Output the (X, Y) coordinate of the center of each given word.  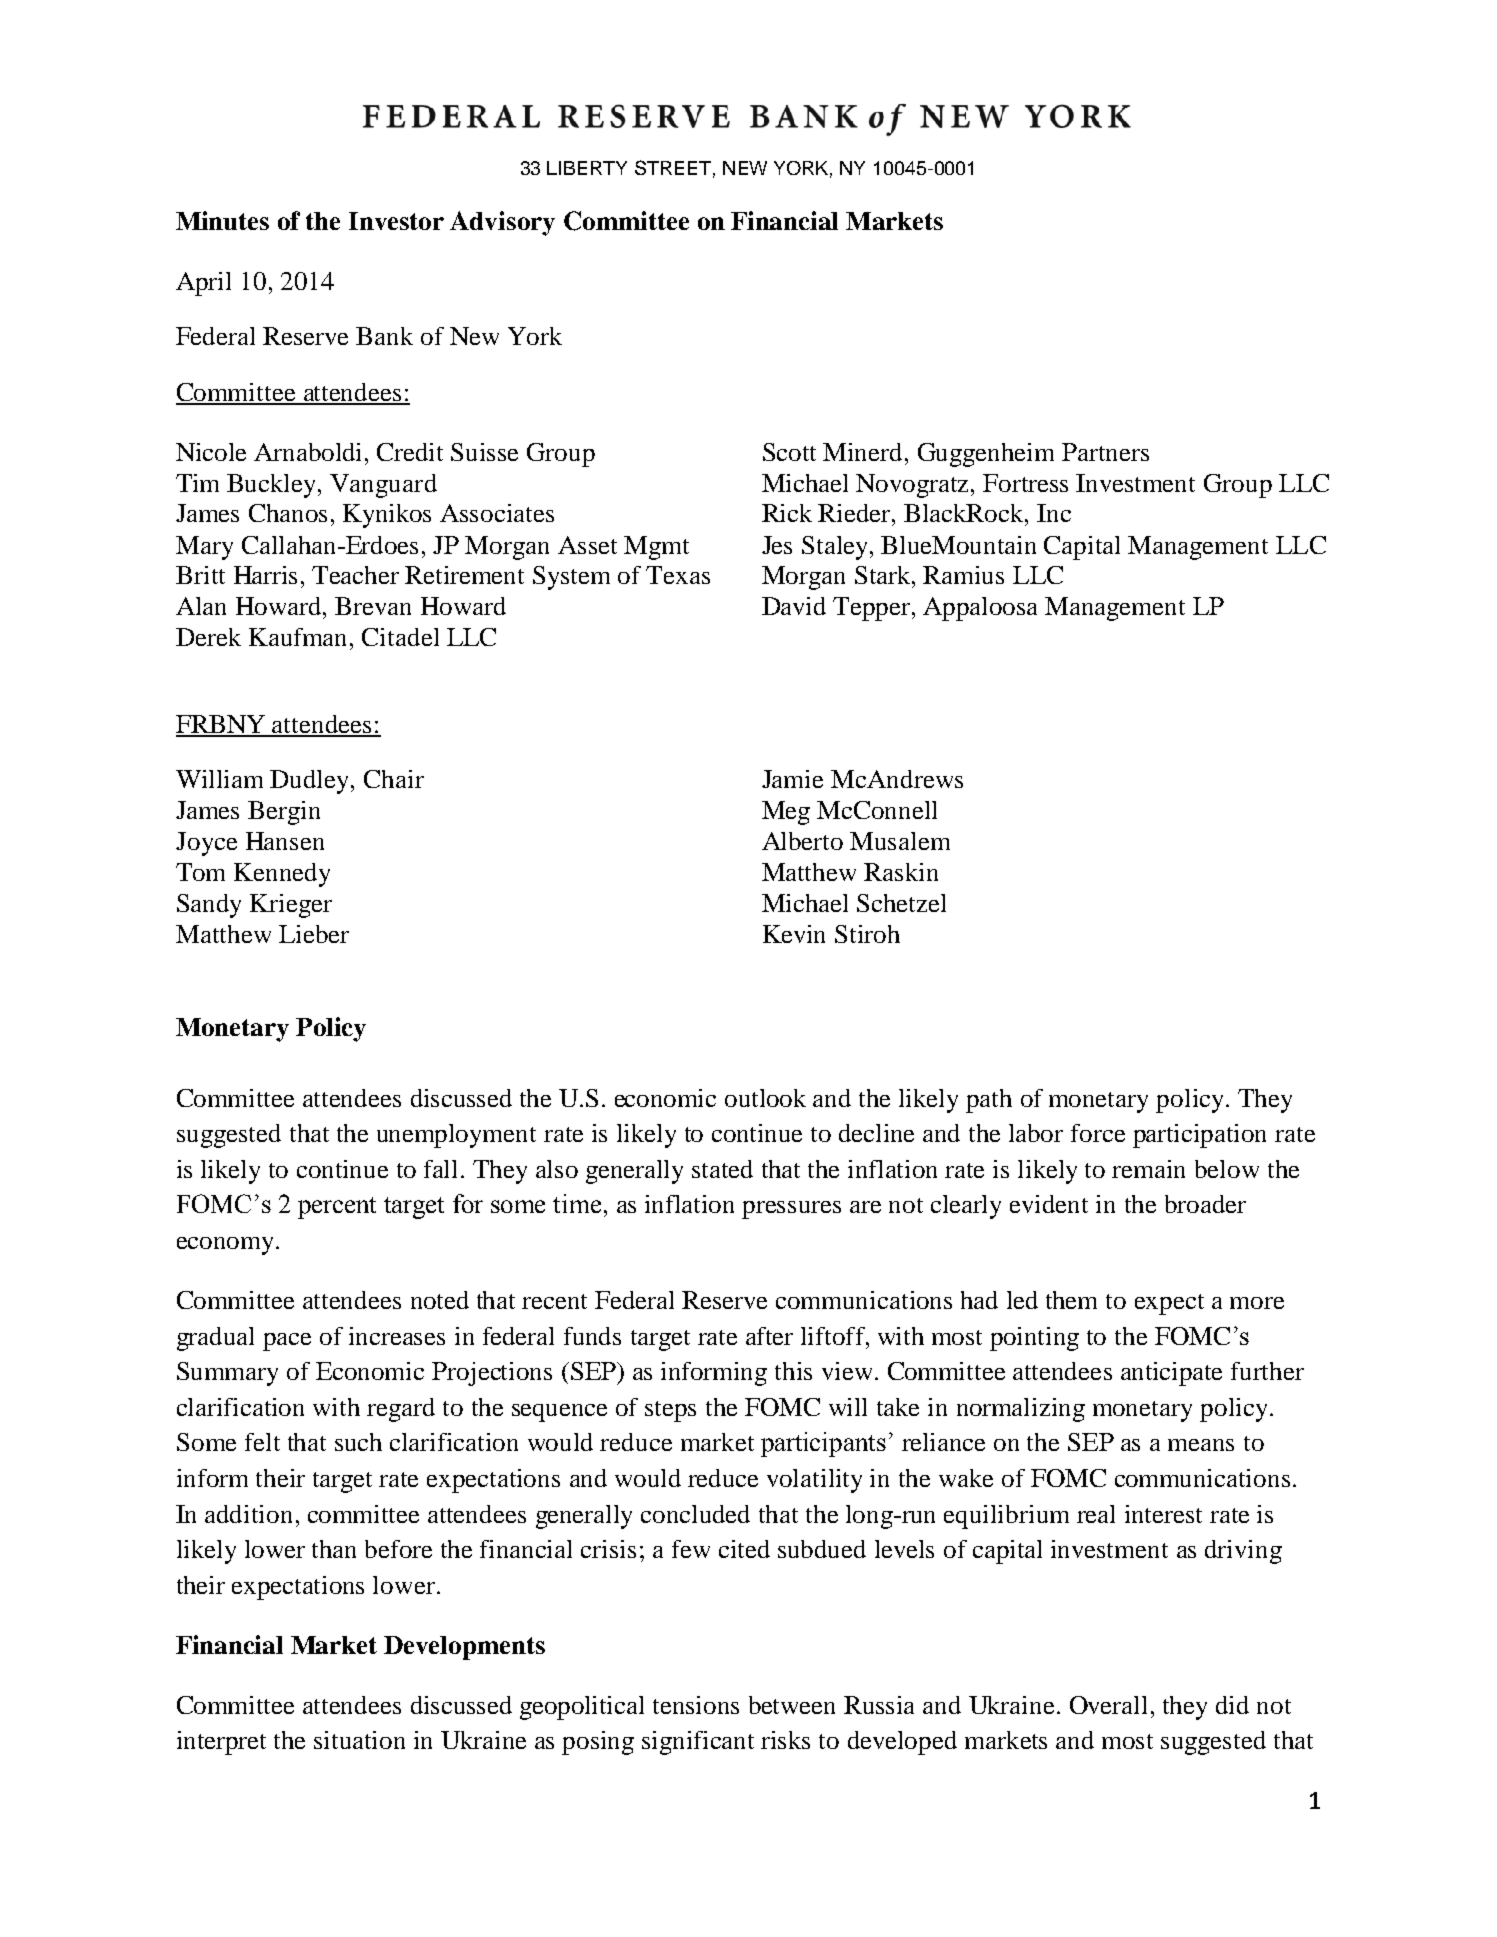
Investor (396, 221)
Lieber (314, 934)
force (1098, 1133)
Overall (1108, 1705)
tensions (696, 1705)
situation (359, 1740)
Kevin (794, 934)
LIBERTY (587, 168)
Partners (1105, 452)
